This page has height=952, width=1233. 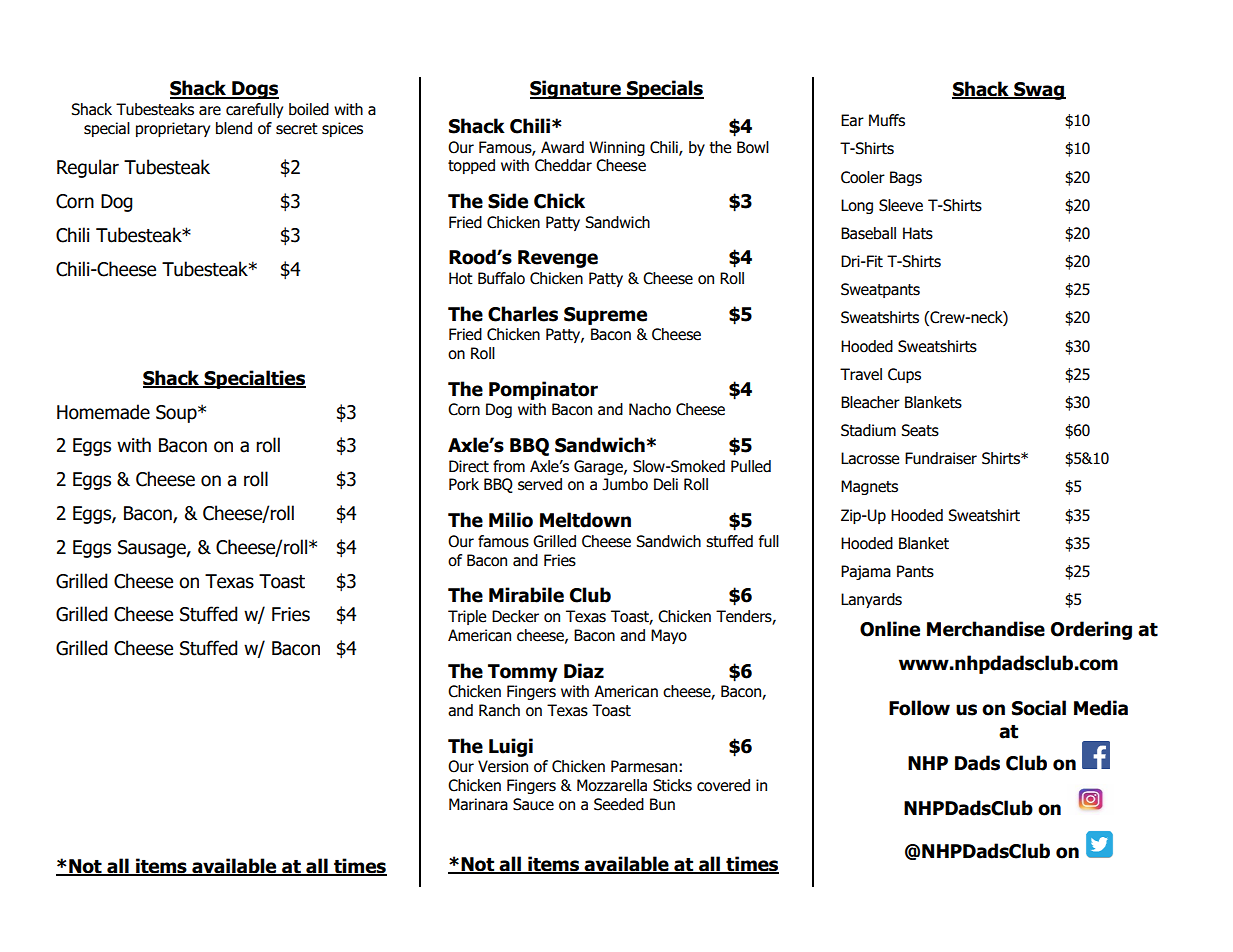 I want to click on blend, so click(x=234, y=128).
